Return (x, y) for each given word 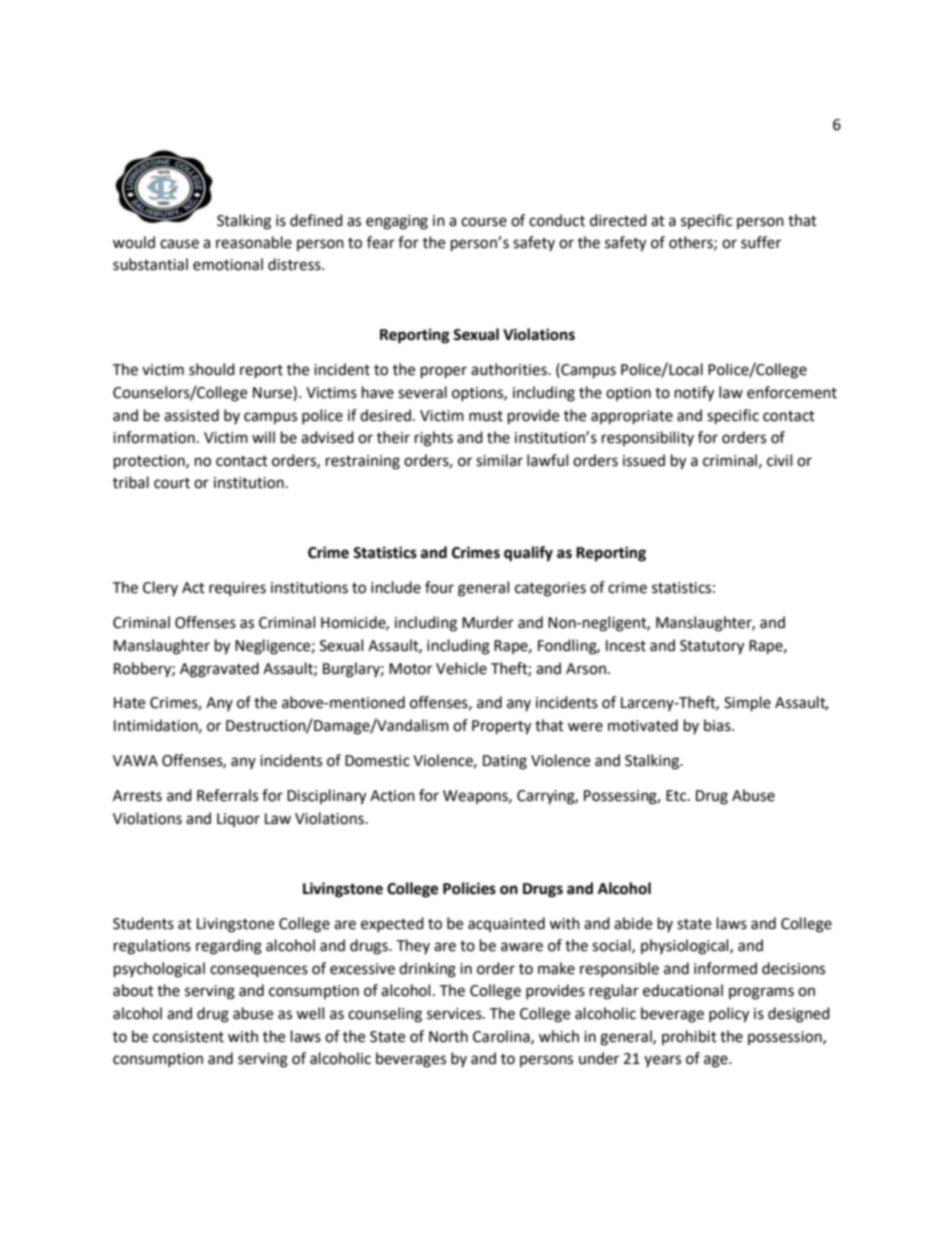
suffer (761, 242)
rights (434, 439)
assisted (191, 415)
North (448, 1036)
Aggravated (219, 670)
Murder (488, 622)
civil (779, 460)
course (484, 222)
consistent (188, 1037)
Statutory (712, 647)
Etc (677, 796)
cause (179, 244)
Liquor (238, 820)
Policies (469, 888)
